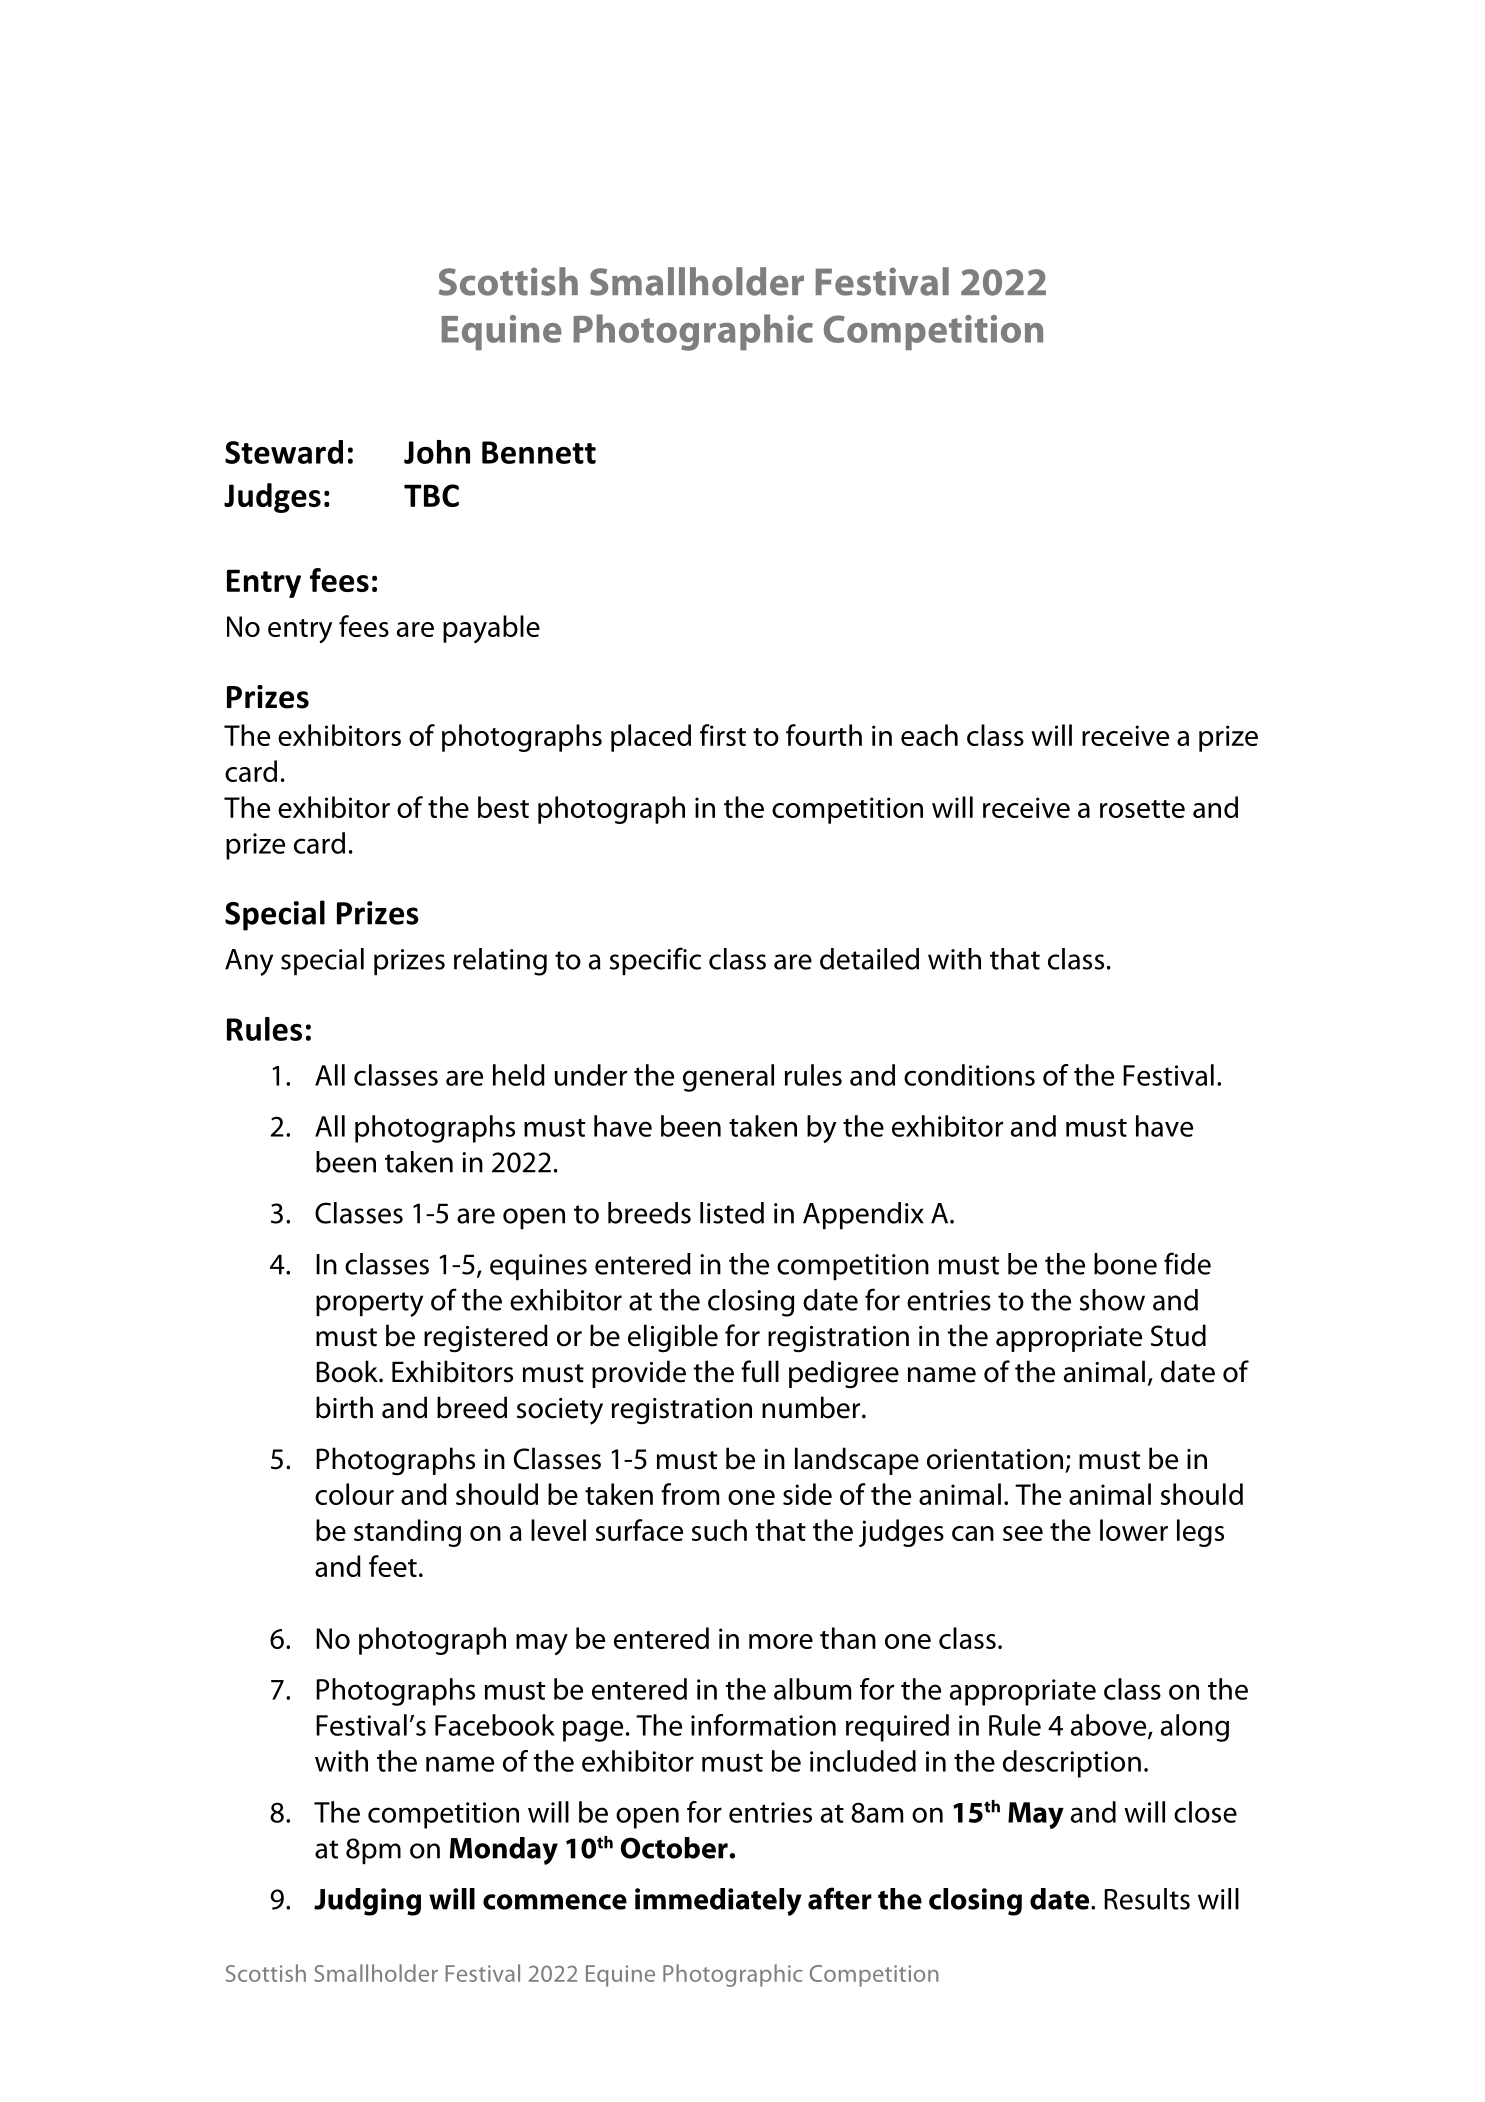  What do you see at coordinates (369, 1304) in the page?
I see `property` at bounding box center [369, 1304].
